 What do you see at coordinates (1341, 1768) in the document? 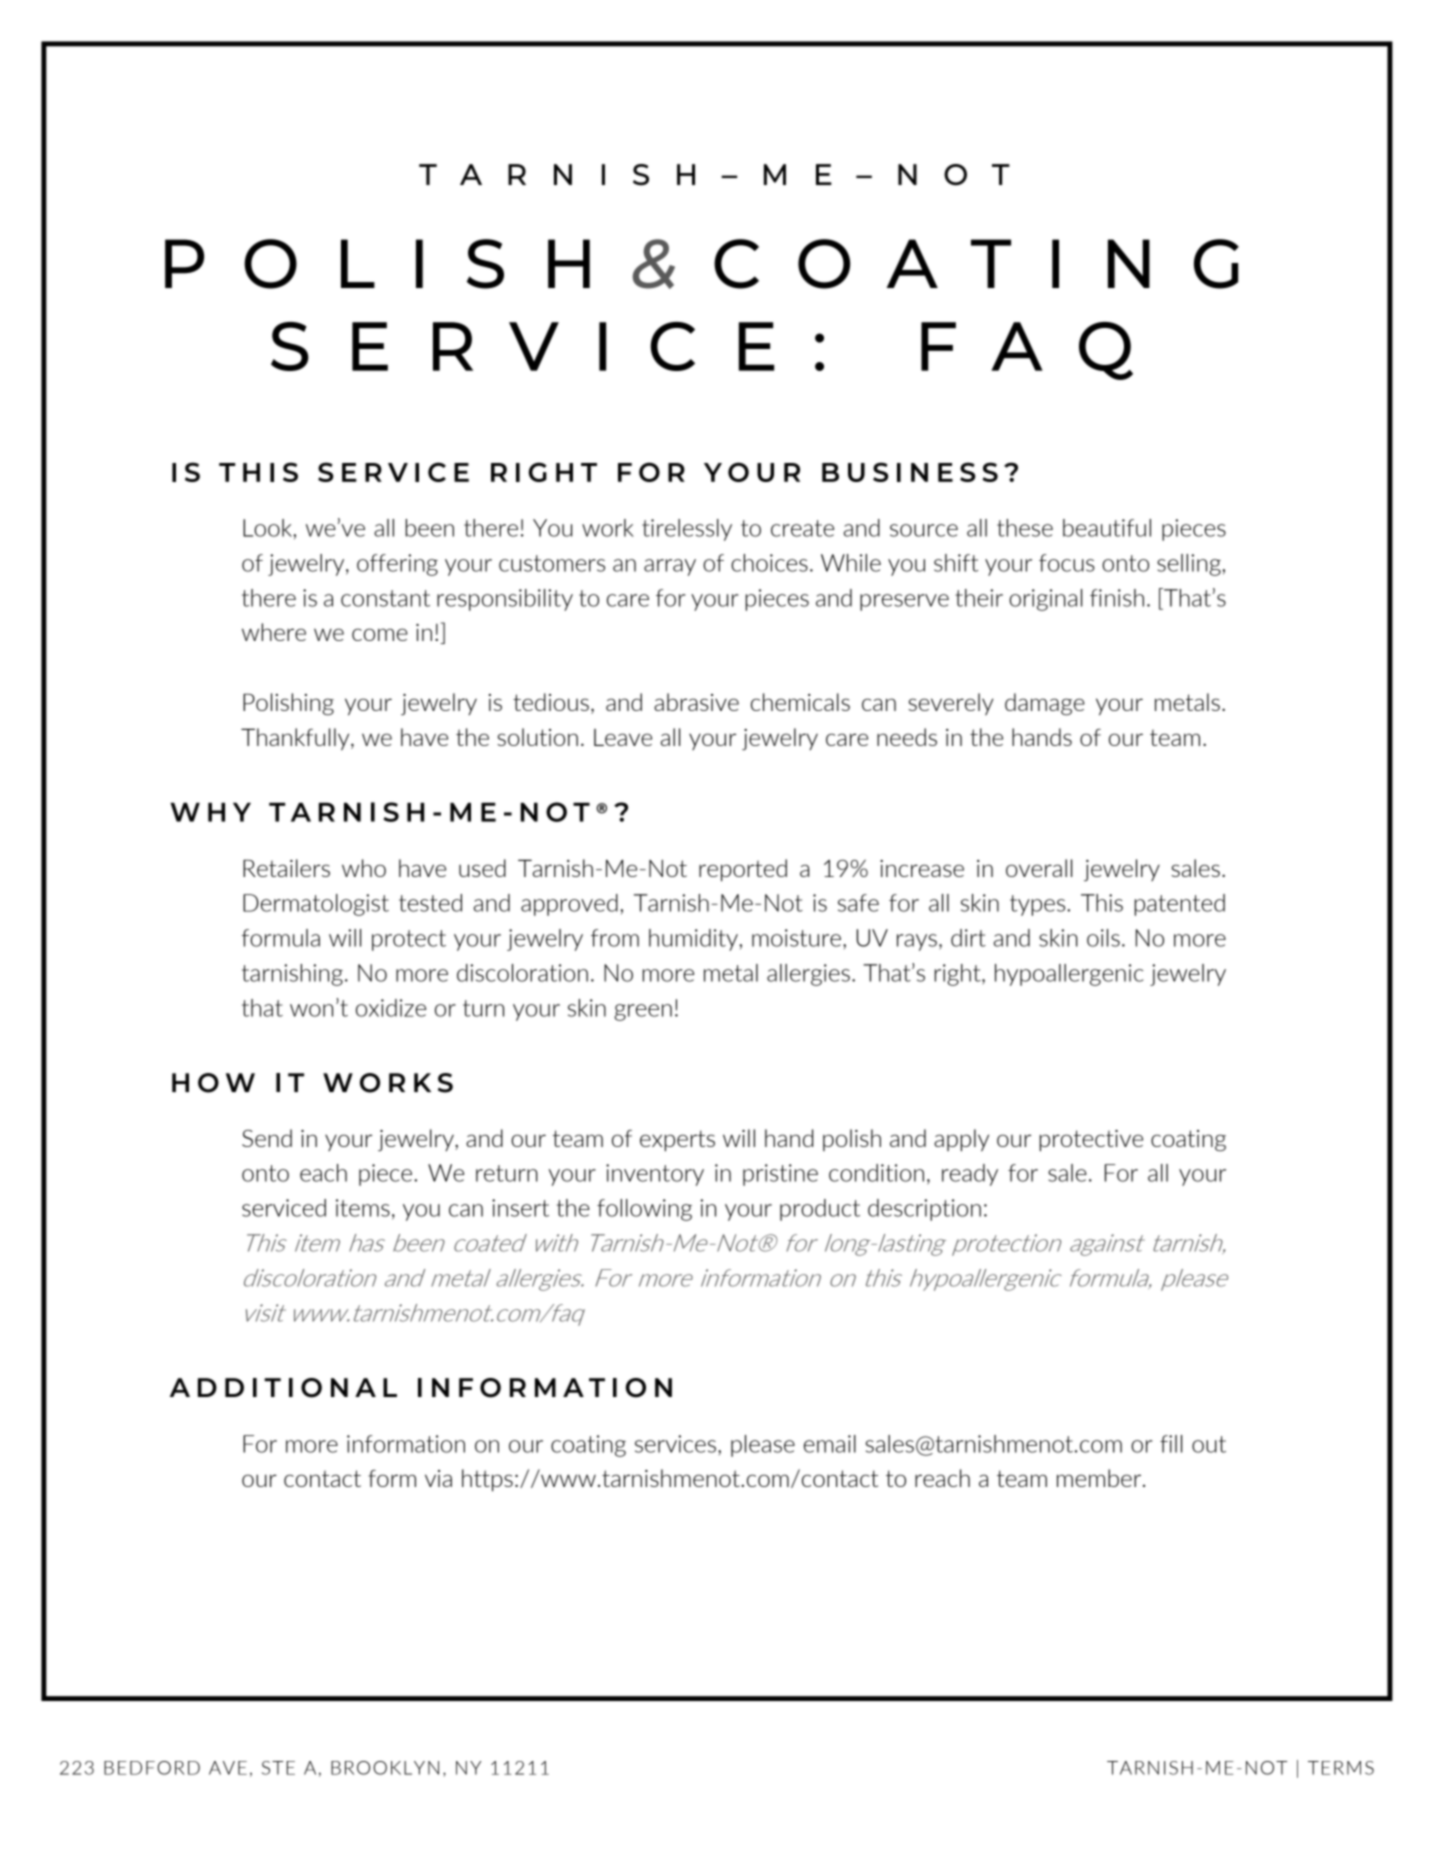
I see `TERMS` at bounding box center [1341, 1768].
